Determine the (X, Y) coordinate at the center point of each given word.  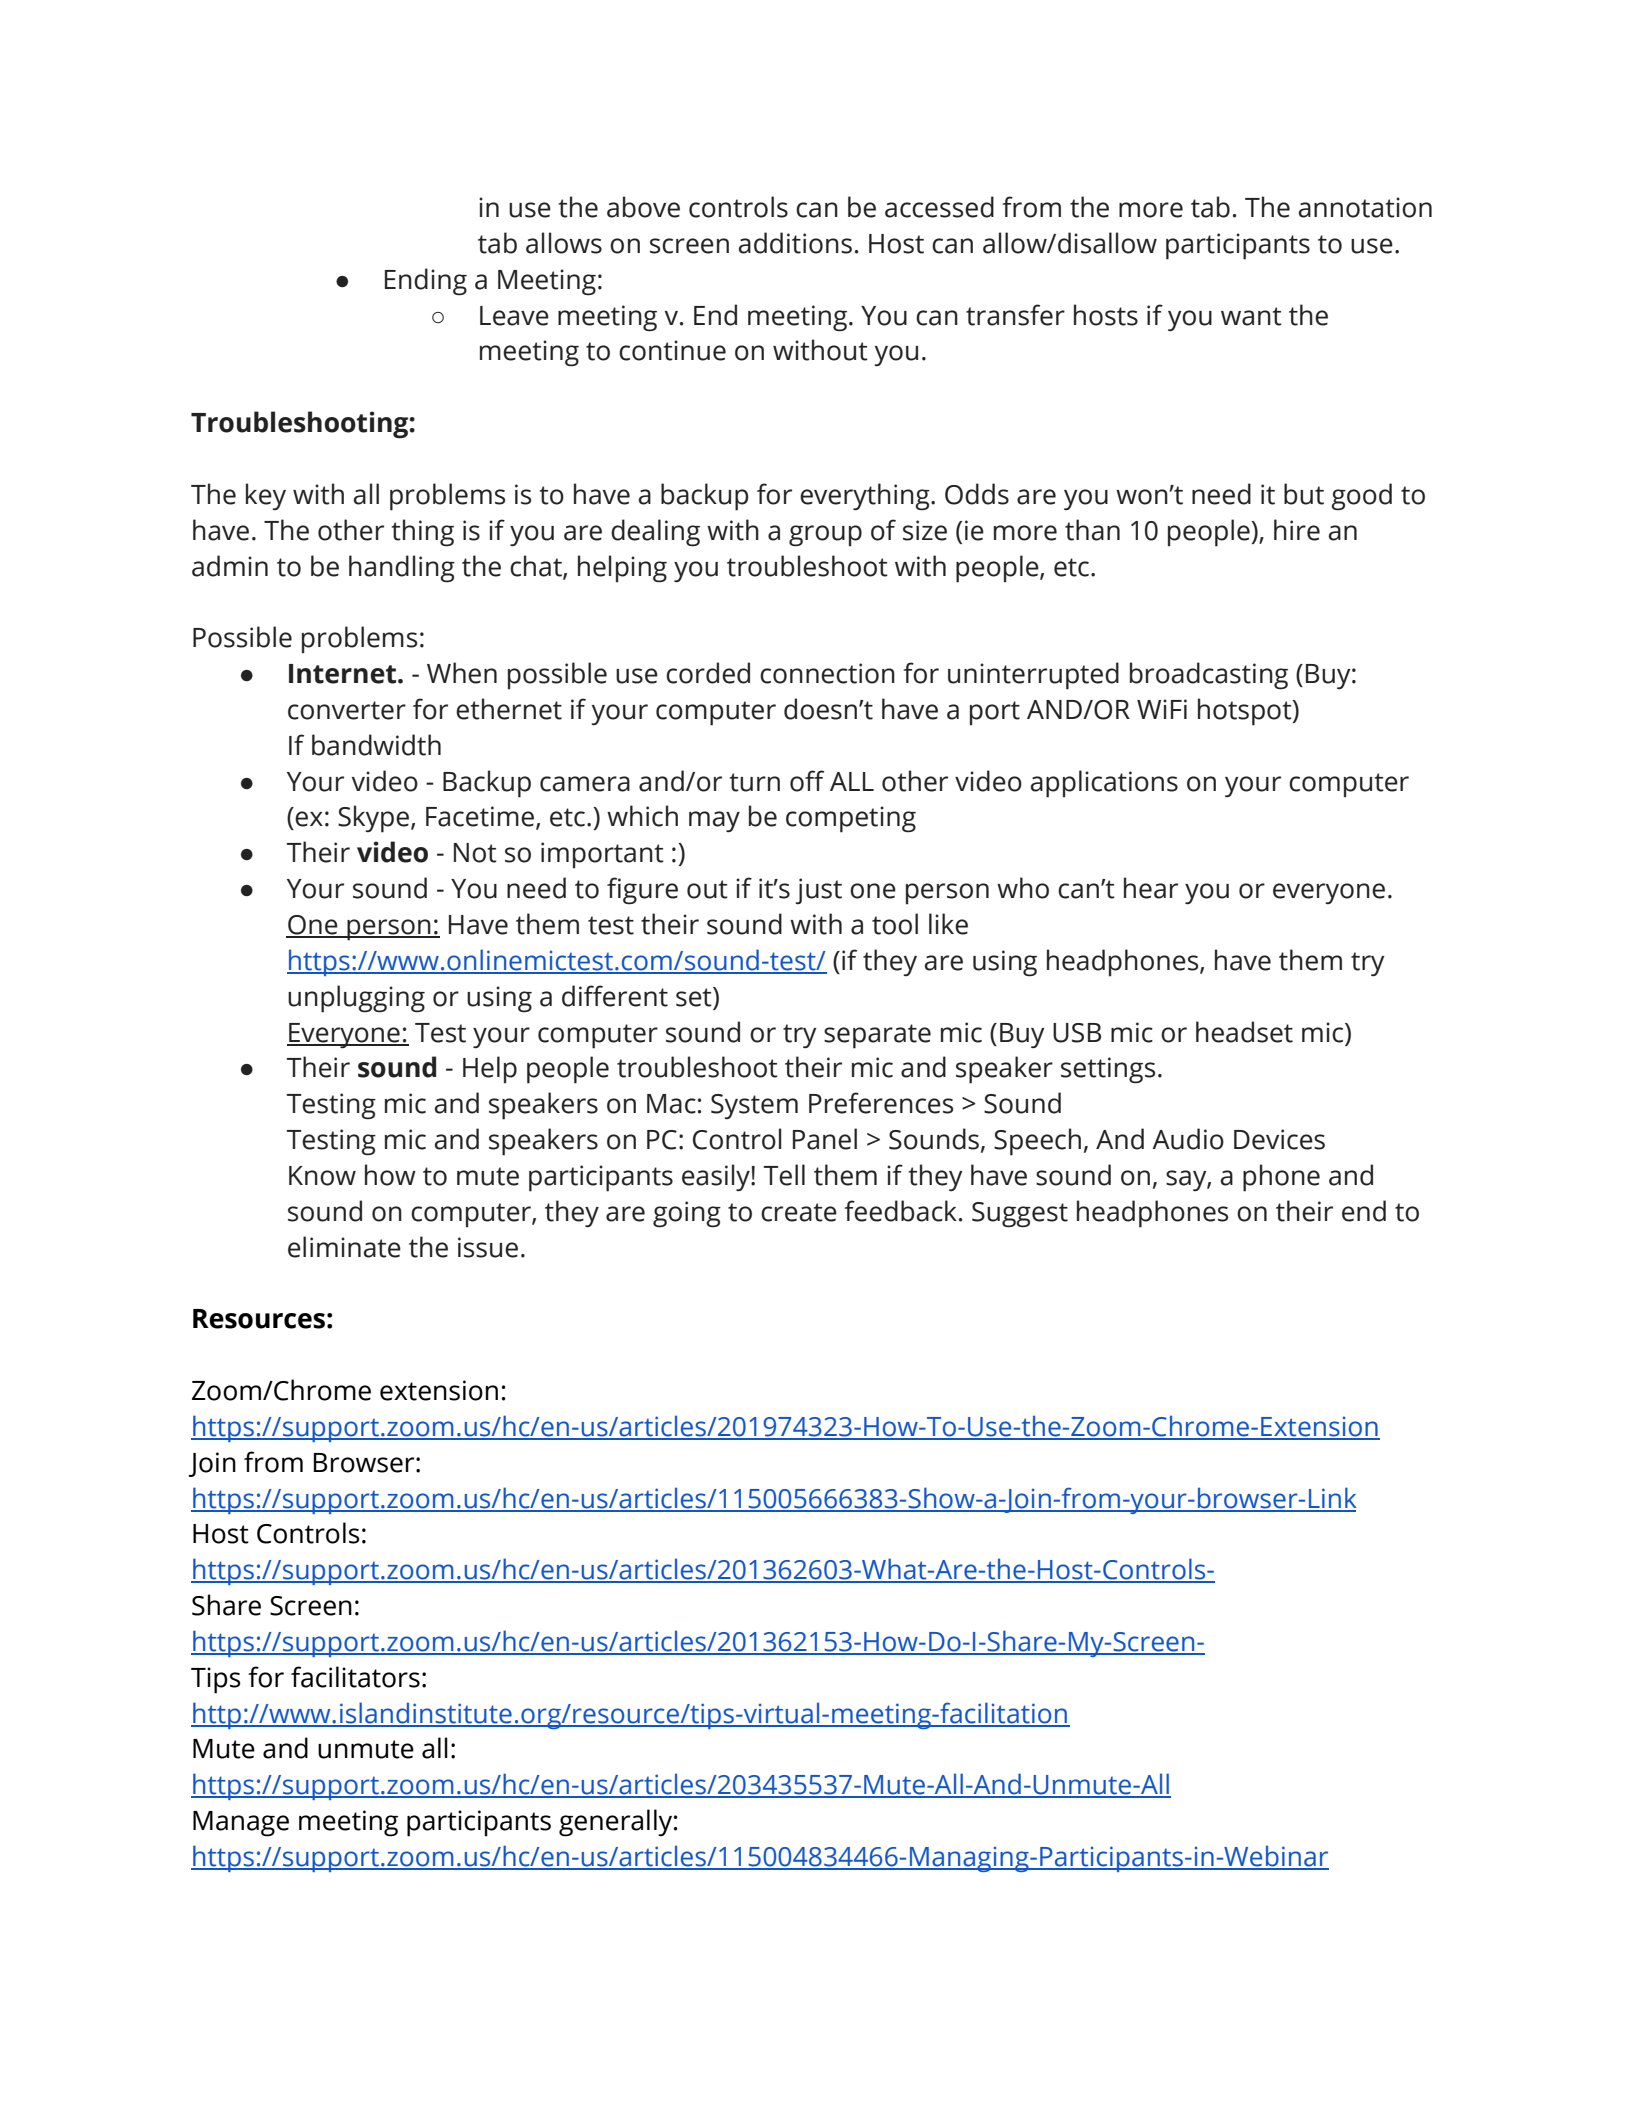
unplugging (356, 999)
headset (1244, 1032)
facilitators (355, 1677)
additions (795, 243)
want (1251, 316)
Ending (426, 282)
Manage (241, 1824)
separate (877, 1036)
